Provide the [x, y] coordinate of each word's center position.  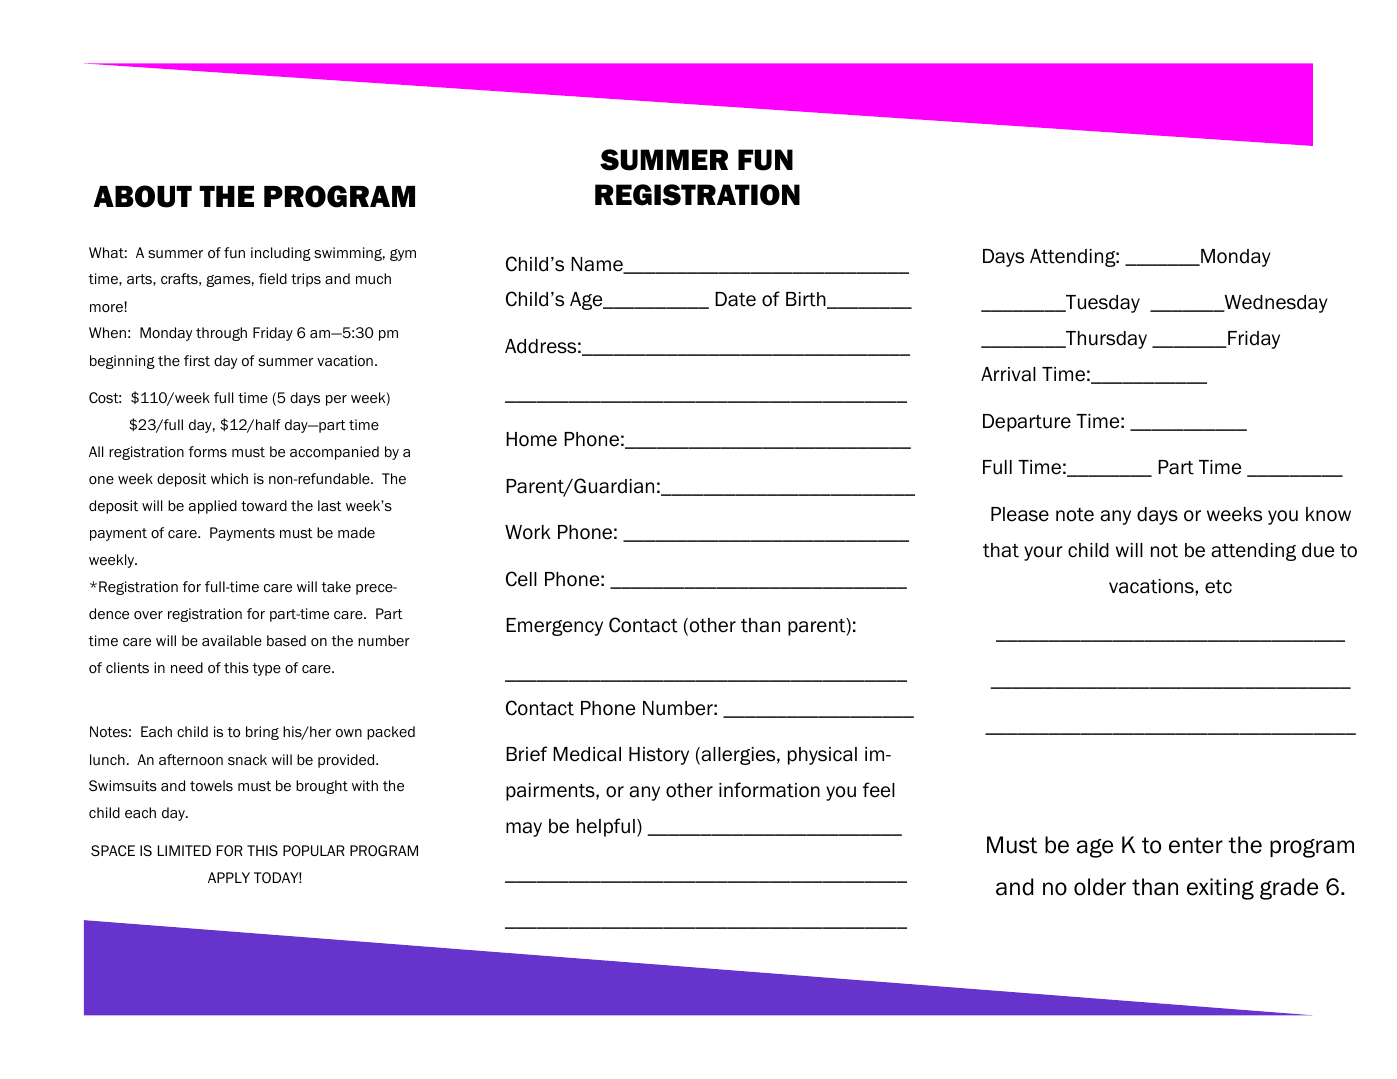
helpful [606, 827]
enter [1196, 845]
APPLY [229, 877]
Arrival [1008, 374]
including [281, 254]
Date [735, 299]
